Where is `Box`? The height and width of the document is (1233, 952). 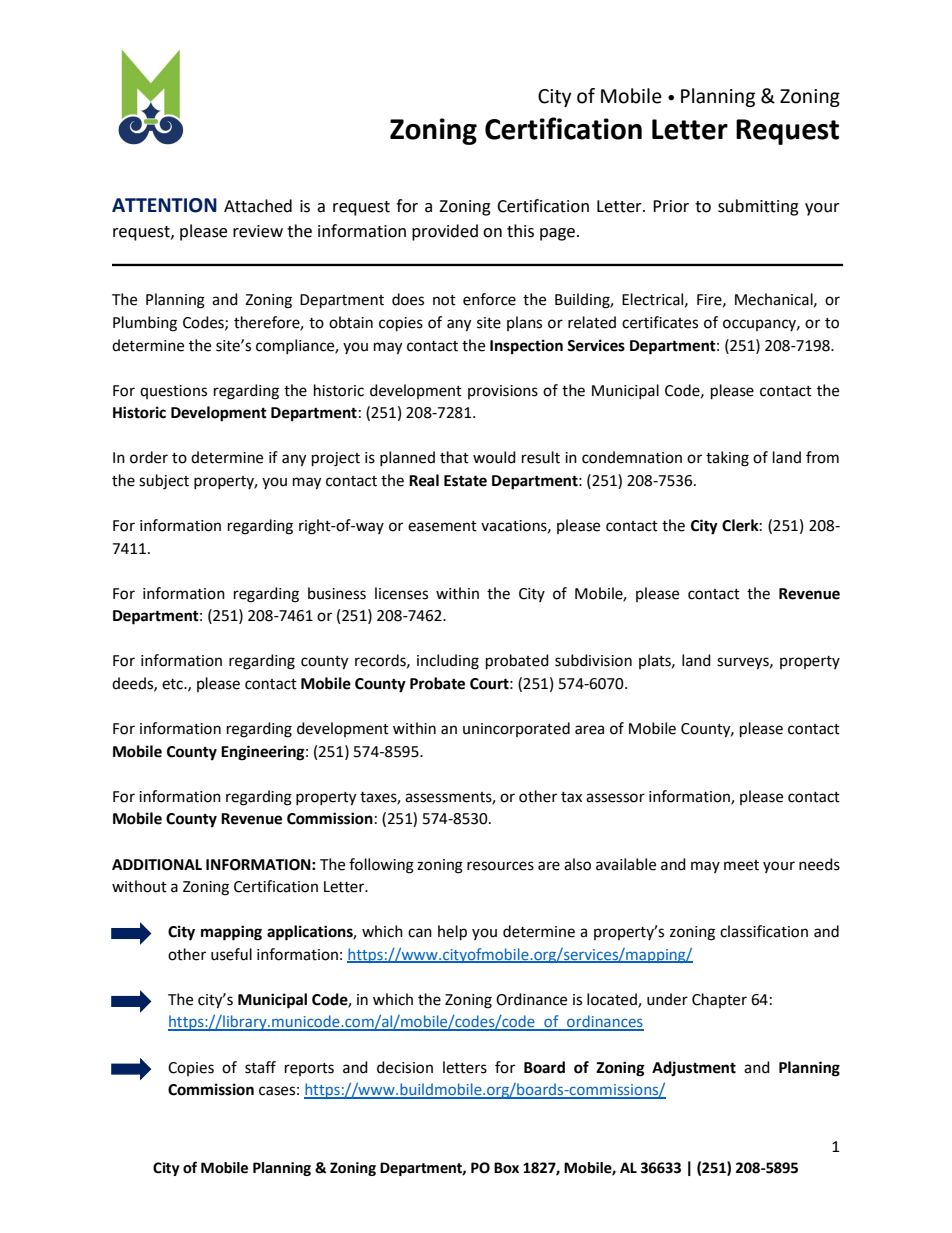
Box is located at coordinates (506, 1168).
